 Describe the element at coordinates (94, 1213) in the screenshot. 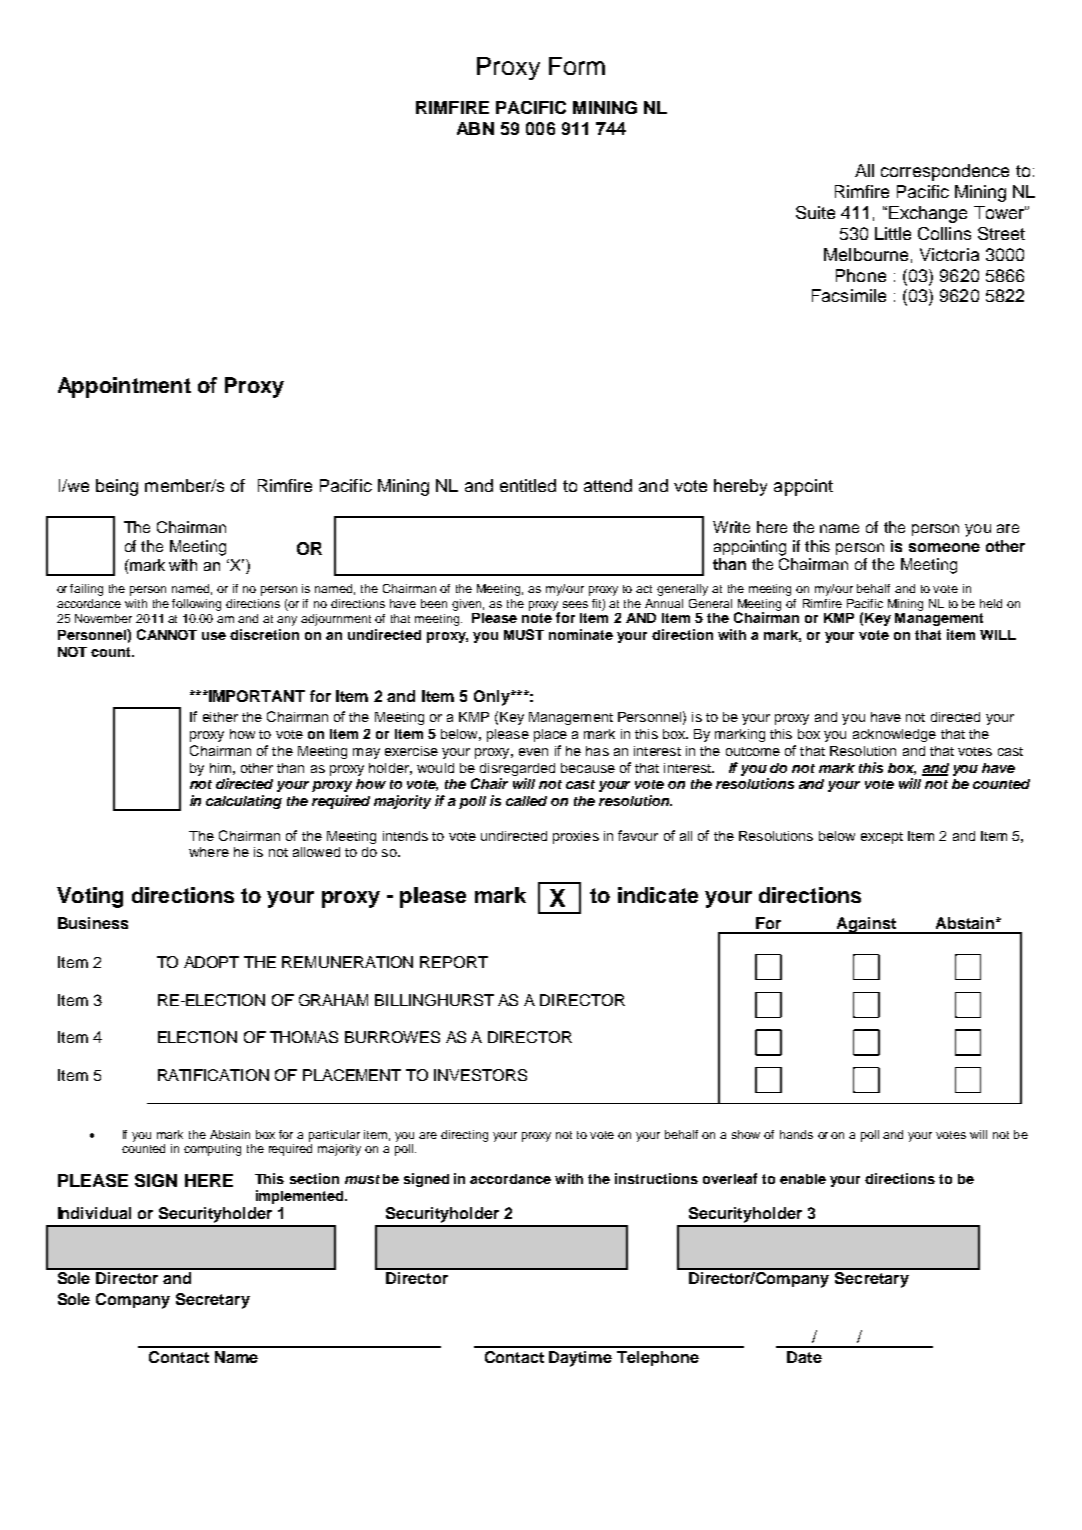

I see `Individual` at that location.
